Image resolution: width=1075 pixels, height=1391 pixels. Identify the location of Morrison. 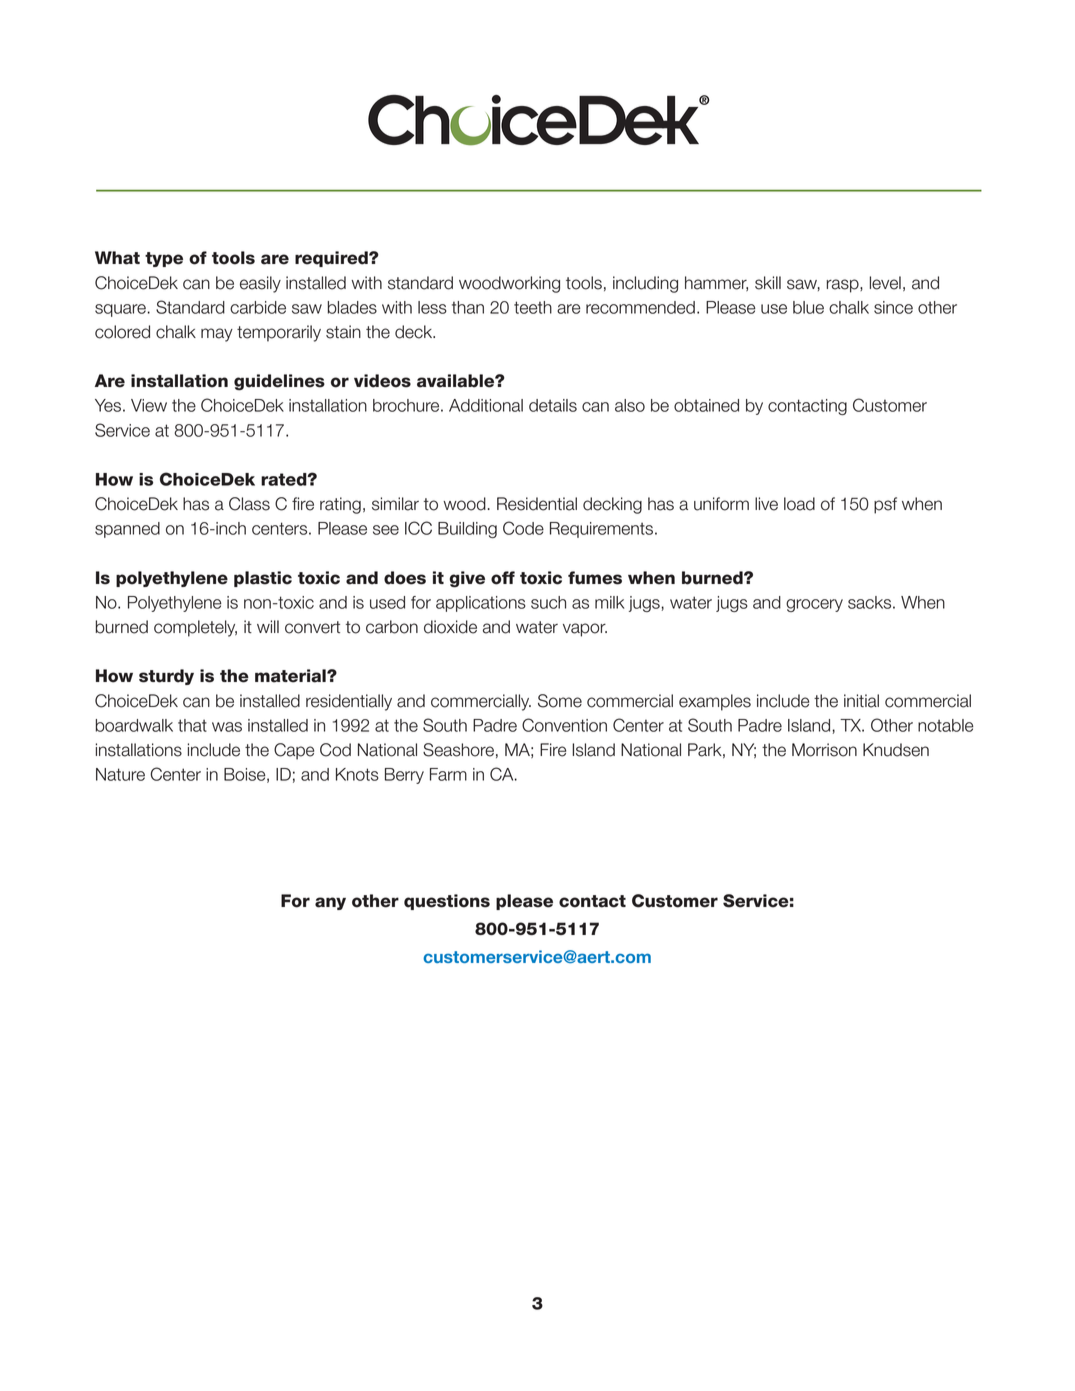
(824, 750).
